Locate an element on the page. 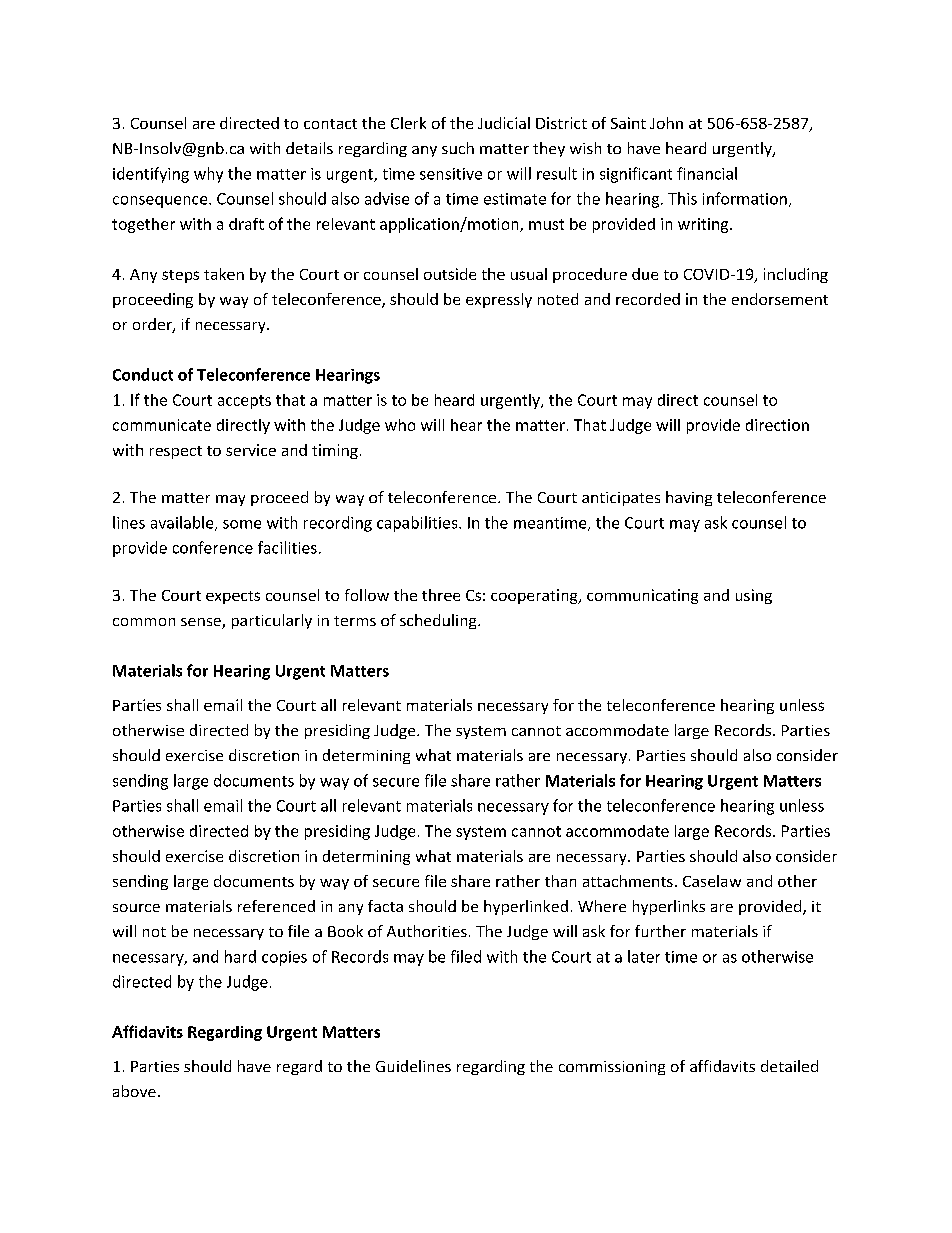 This image has height=1233, width=952. such is located at coordinates (458, 148).
